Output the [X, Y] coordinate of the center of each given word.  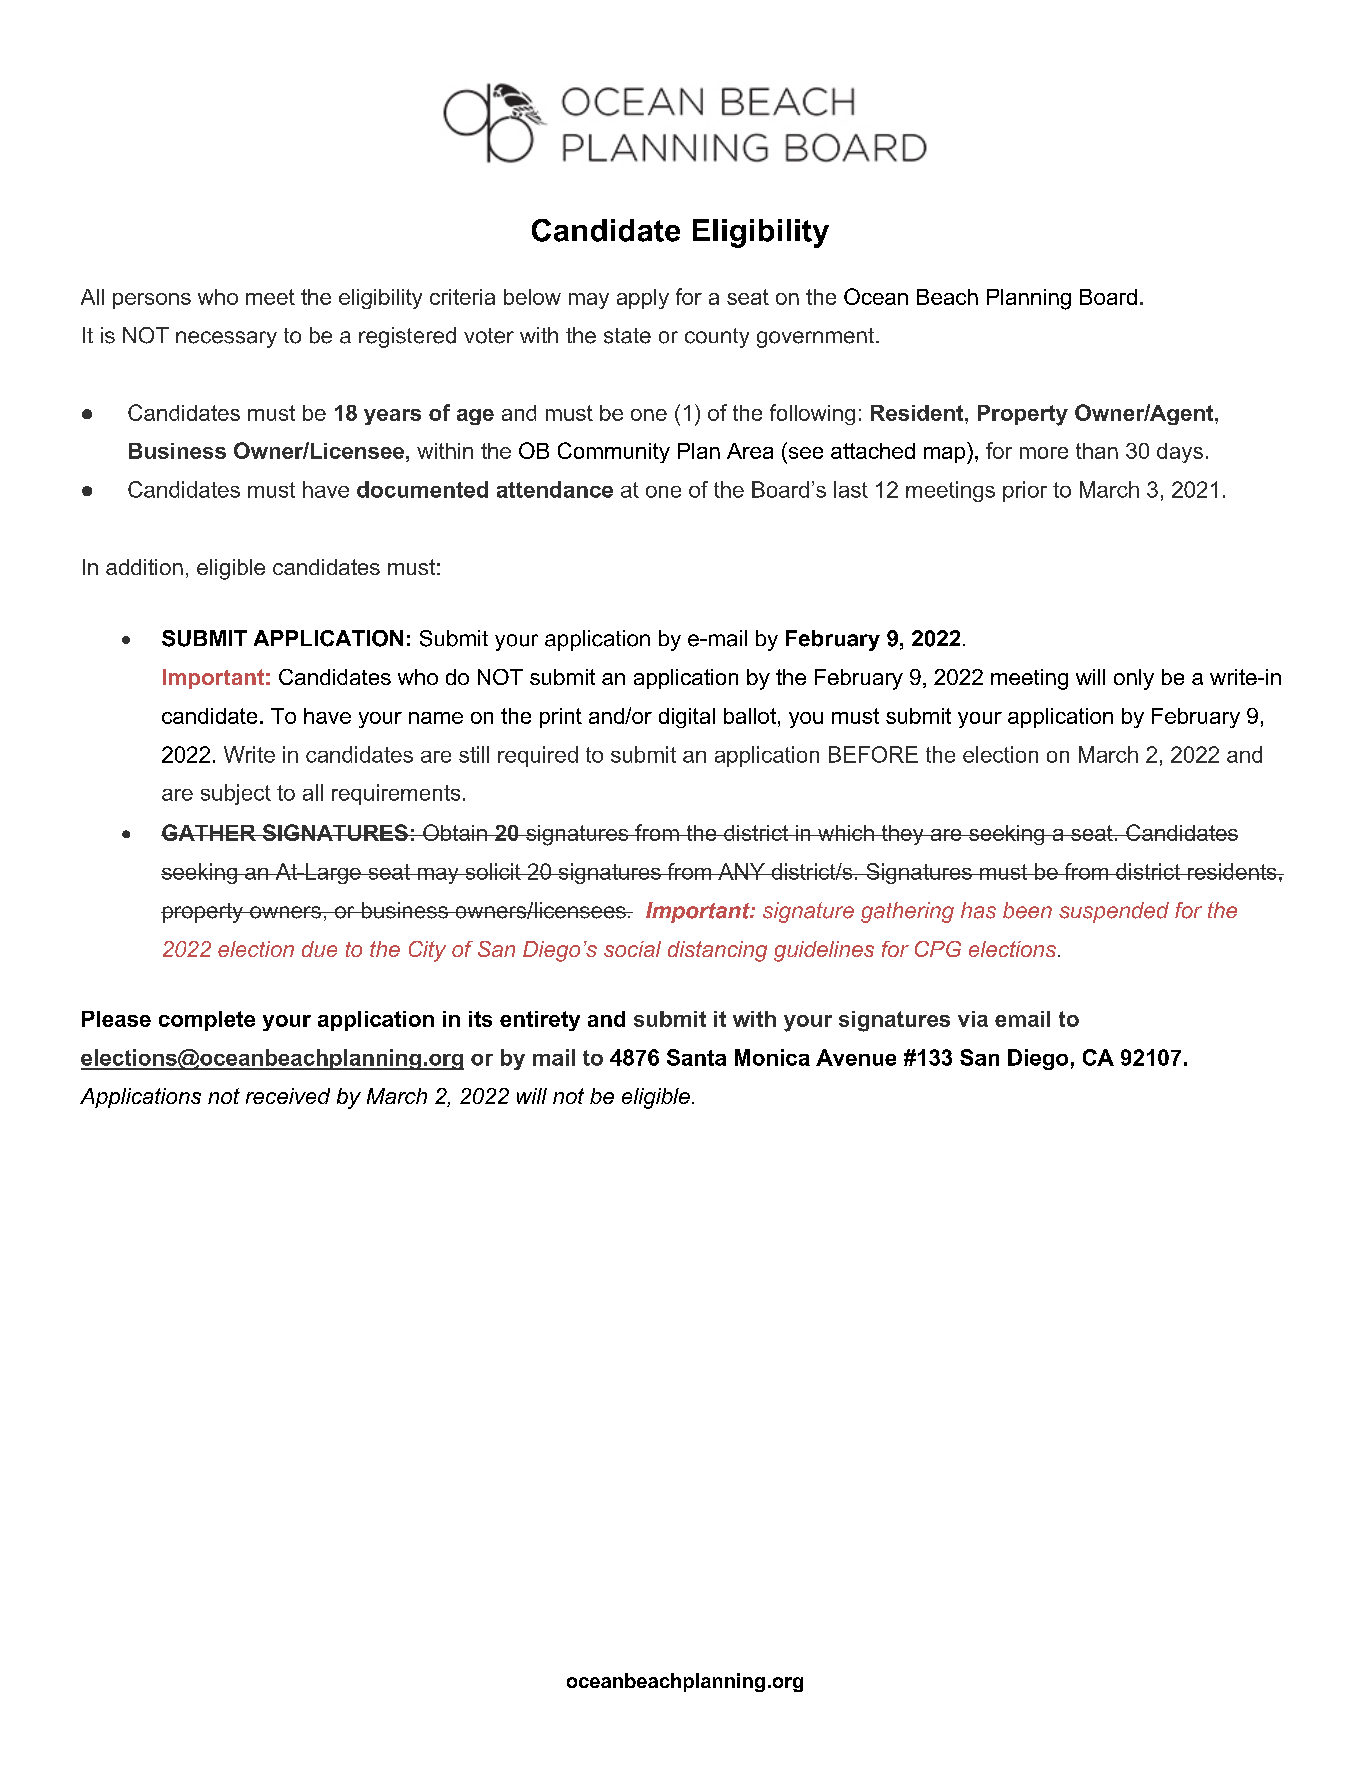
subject [236, 794]
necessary [226, 339]
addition [144, 567]
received [288, 1096]
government [817, 338]
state [627, 336]
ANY [741, 871]
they [902, 835]
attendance [555, 489]
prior [1025, 491]
